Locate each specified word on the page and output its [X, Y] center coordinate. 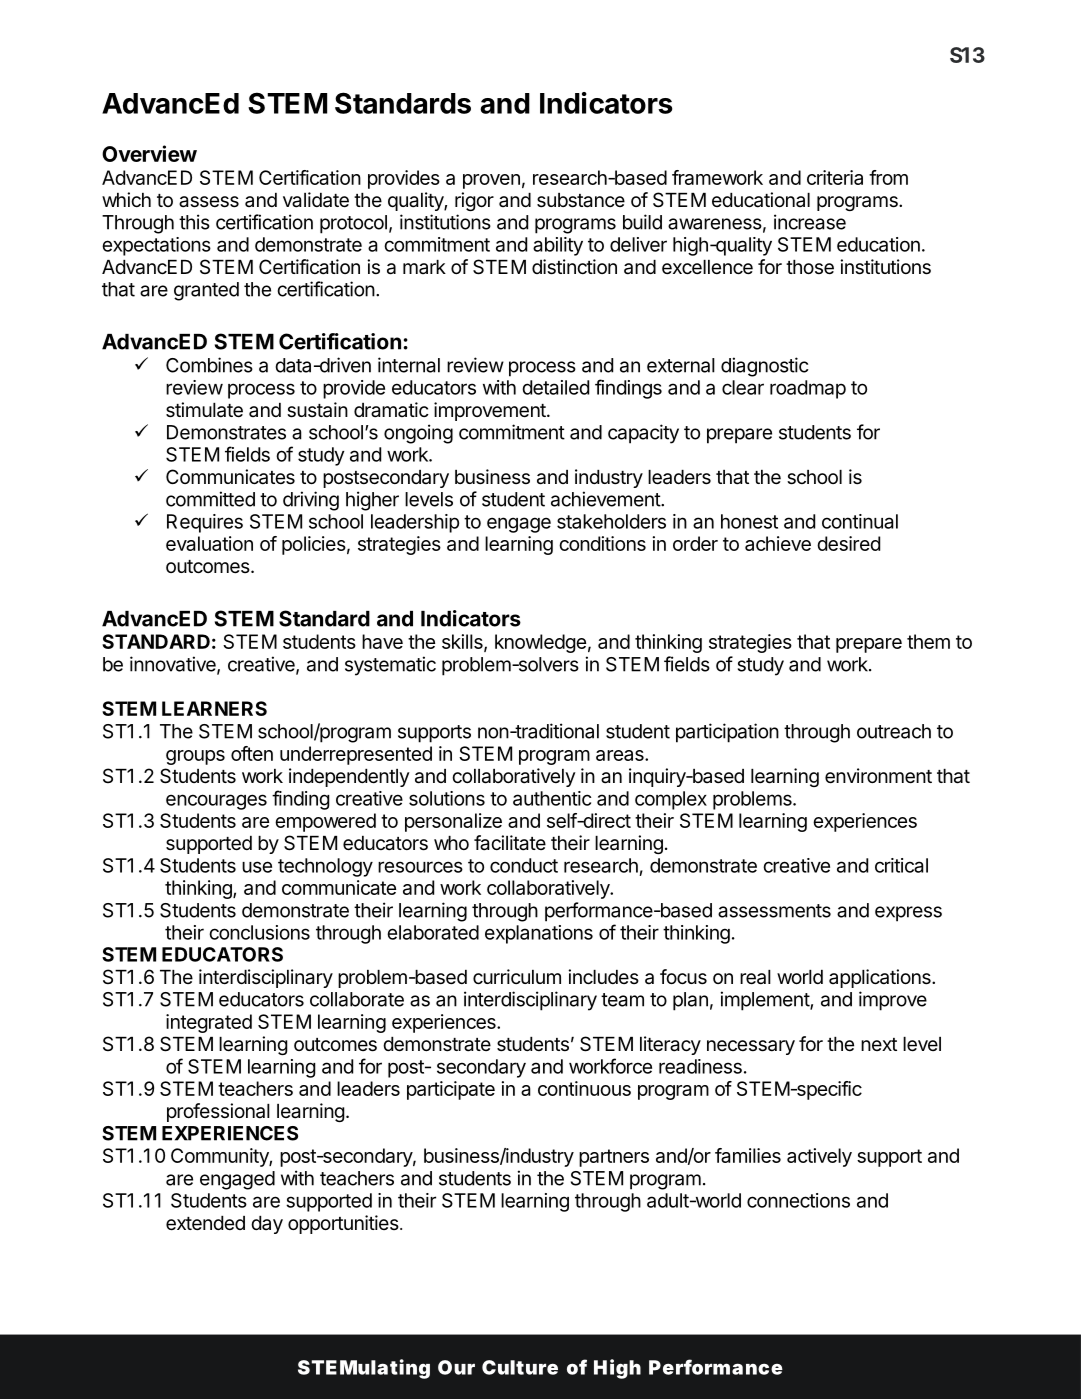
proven [491, 181]
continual [860, 521]
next [879, 1044]
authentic [552, 798]
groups [195, 757]
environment [878, 776]
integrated [209, 1023]
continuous [584, 1088]
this [194, 222]
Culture [520, 1367]
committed [210, 499]
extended [205, 1223]
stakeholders [611, 521]
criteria [835, 177]
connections [798, 1200]
